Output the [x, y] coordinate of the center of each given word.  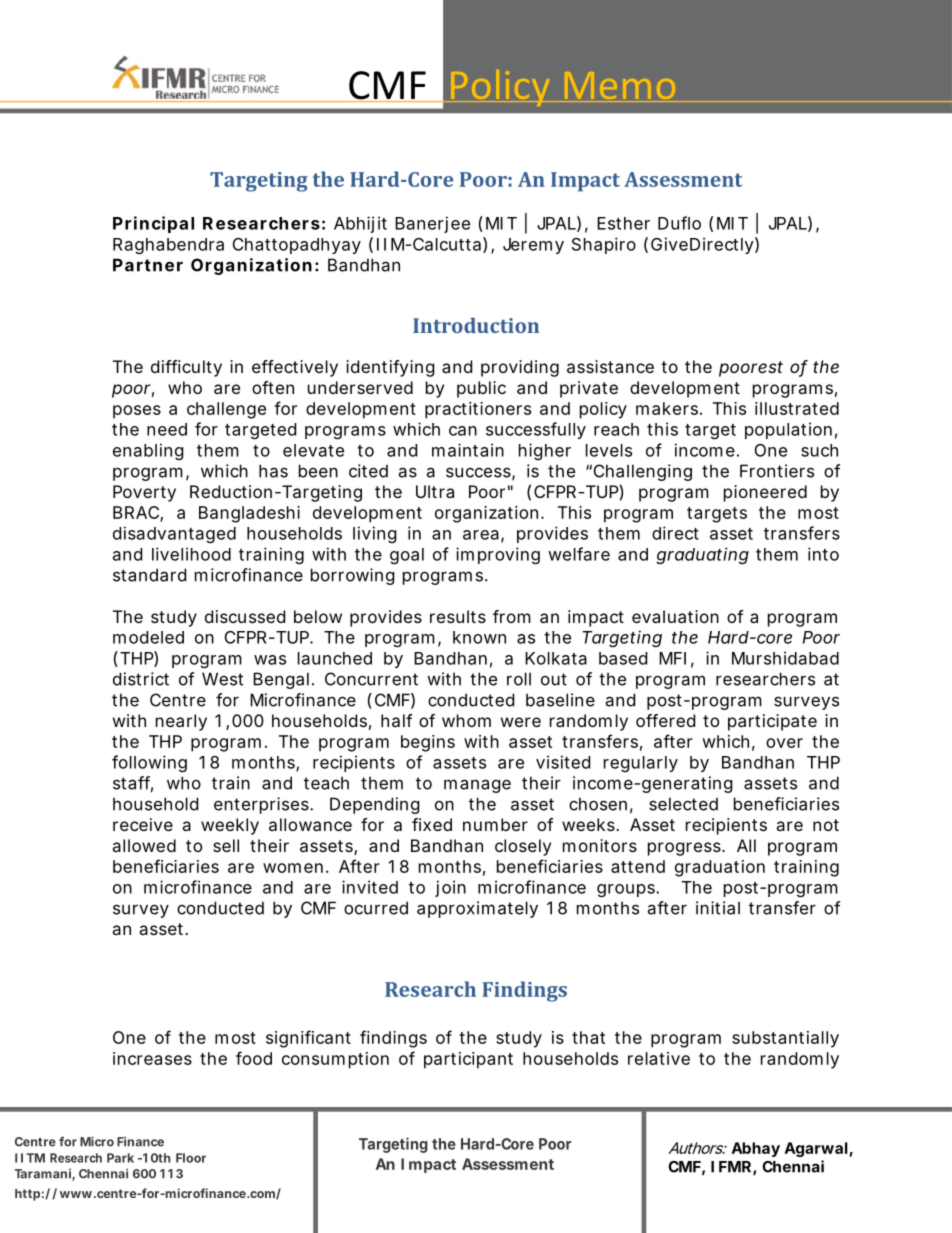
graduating [702, 555]
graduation [720, 868]
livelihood [191, 554]
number [495, 824]
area [481, 535]
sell [226, 845]
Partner [148, 265]
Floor [191, 1158]
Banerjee [432, 224]
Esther [623, 223]
